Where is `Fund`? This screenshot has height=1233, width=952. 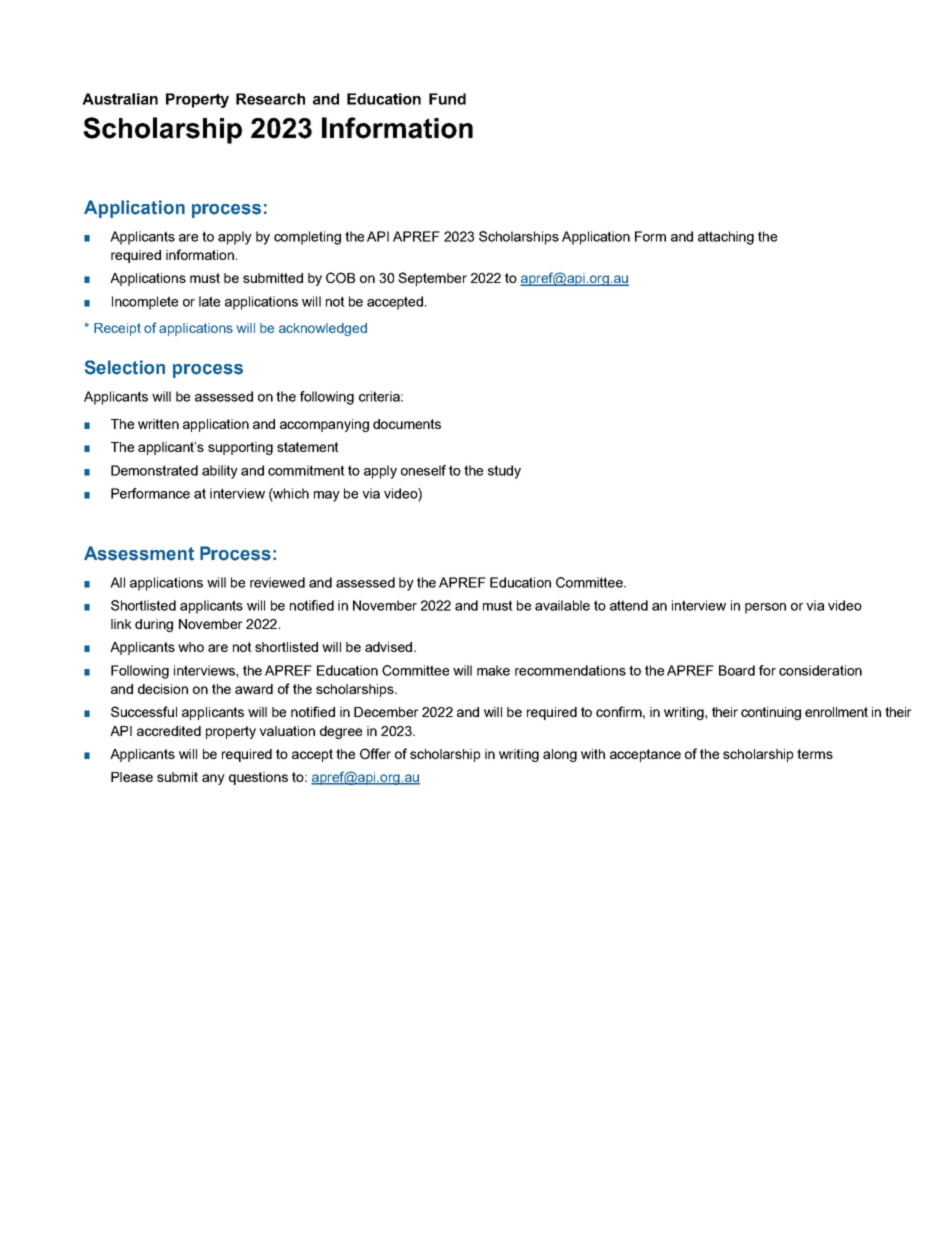 Fund is located at coordinates (447, 99).
